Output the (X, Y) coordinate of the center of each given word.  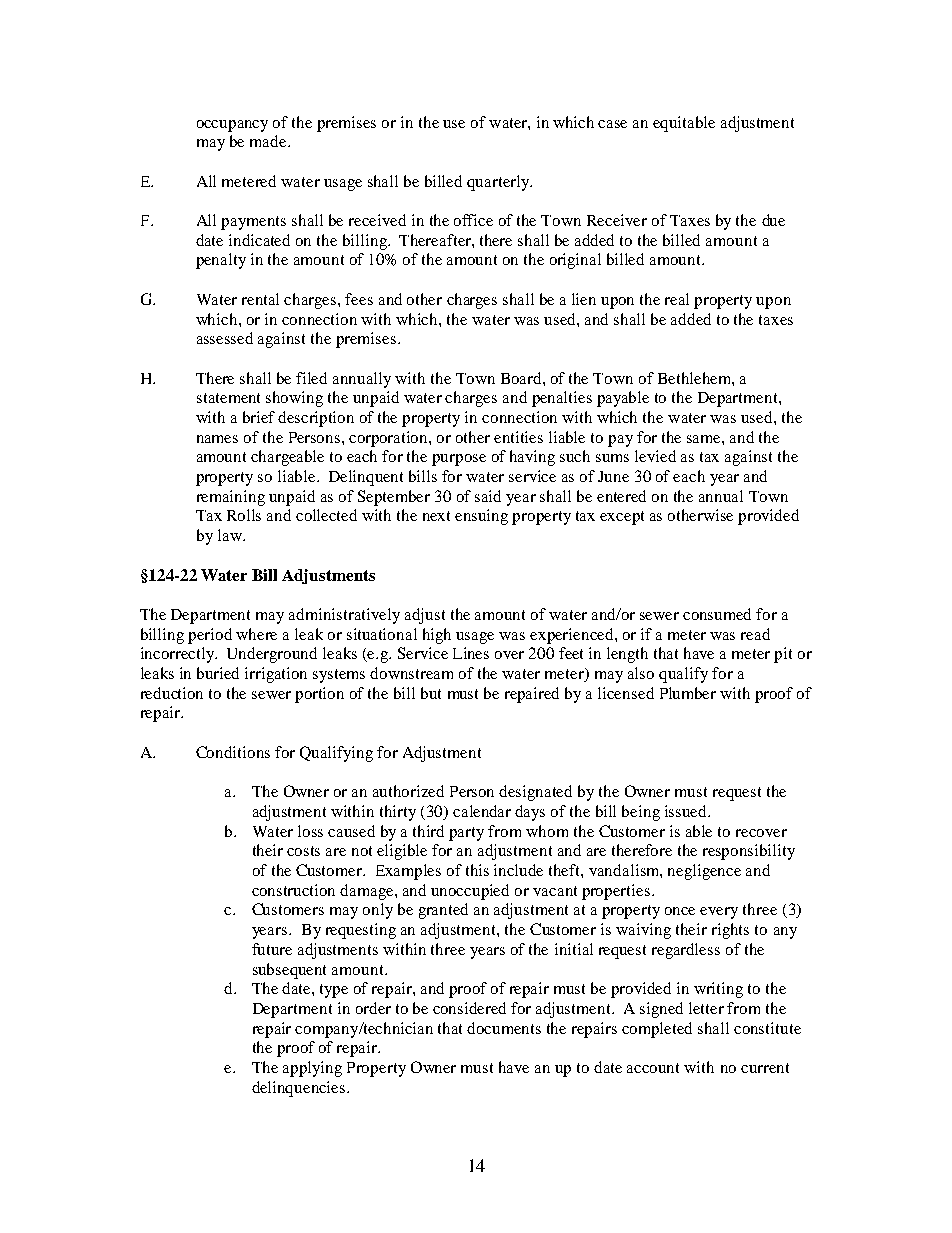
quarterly (499, 183)
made (269, 141)
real (677, 299)
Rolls (244, 515)
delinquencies (300, 1089)
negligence (704, 872)
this (477, 870)
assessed (225, 338)
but (431, 693)
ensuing (481, 517)
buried (218, 673)
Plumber (688, 693)
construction (293, 890)
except (622, 518)
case (612, 124)
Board (522, 378)
